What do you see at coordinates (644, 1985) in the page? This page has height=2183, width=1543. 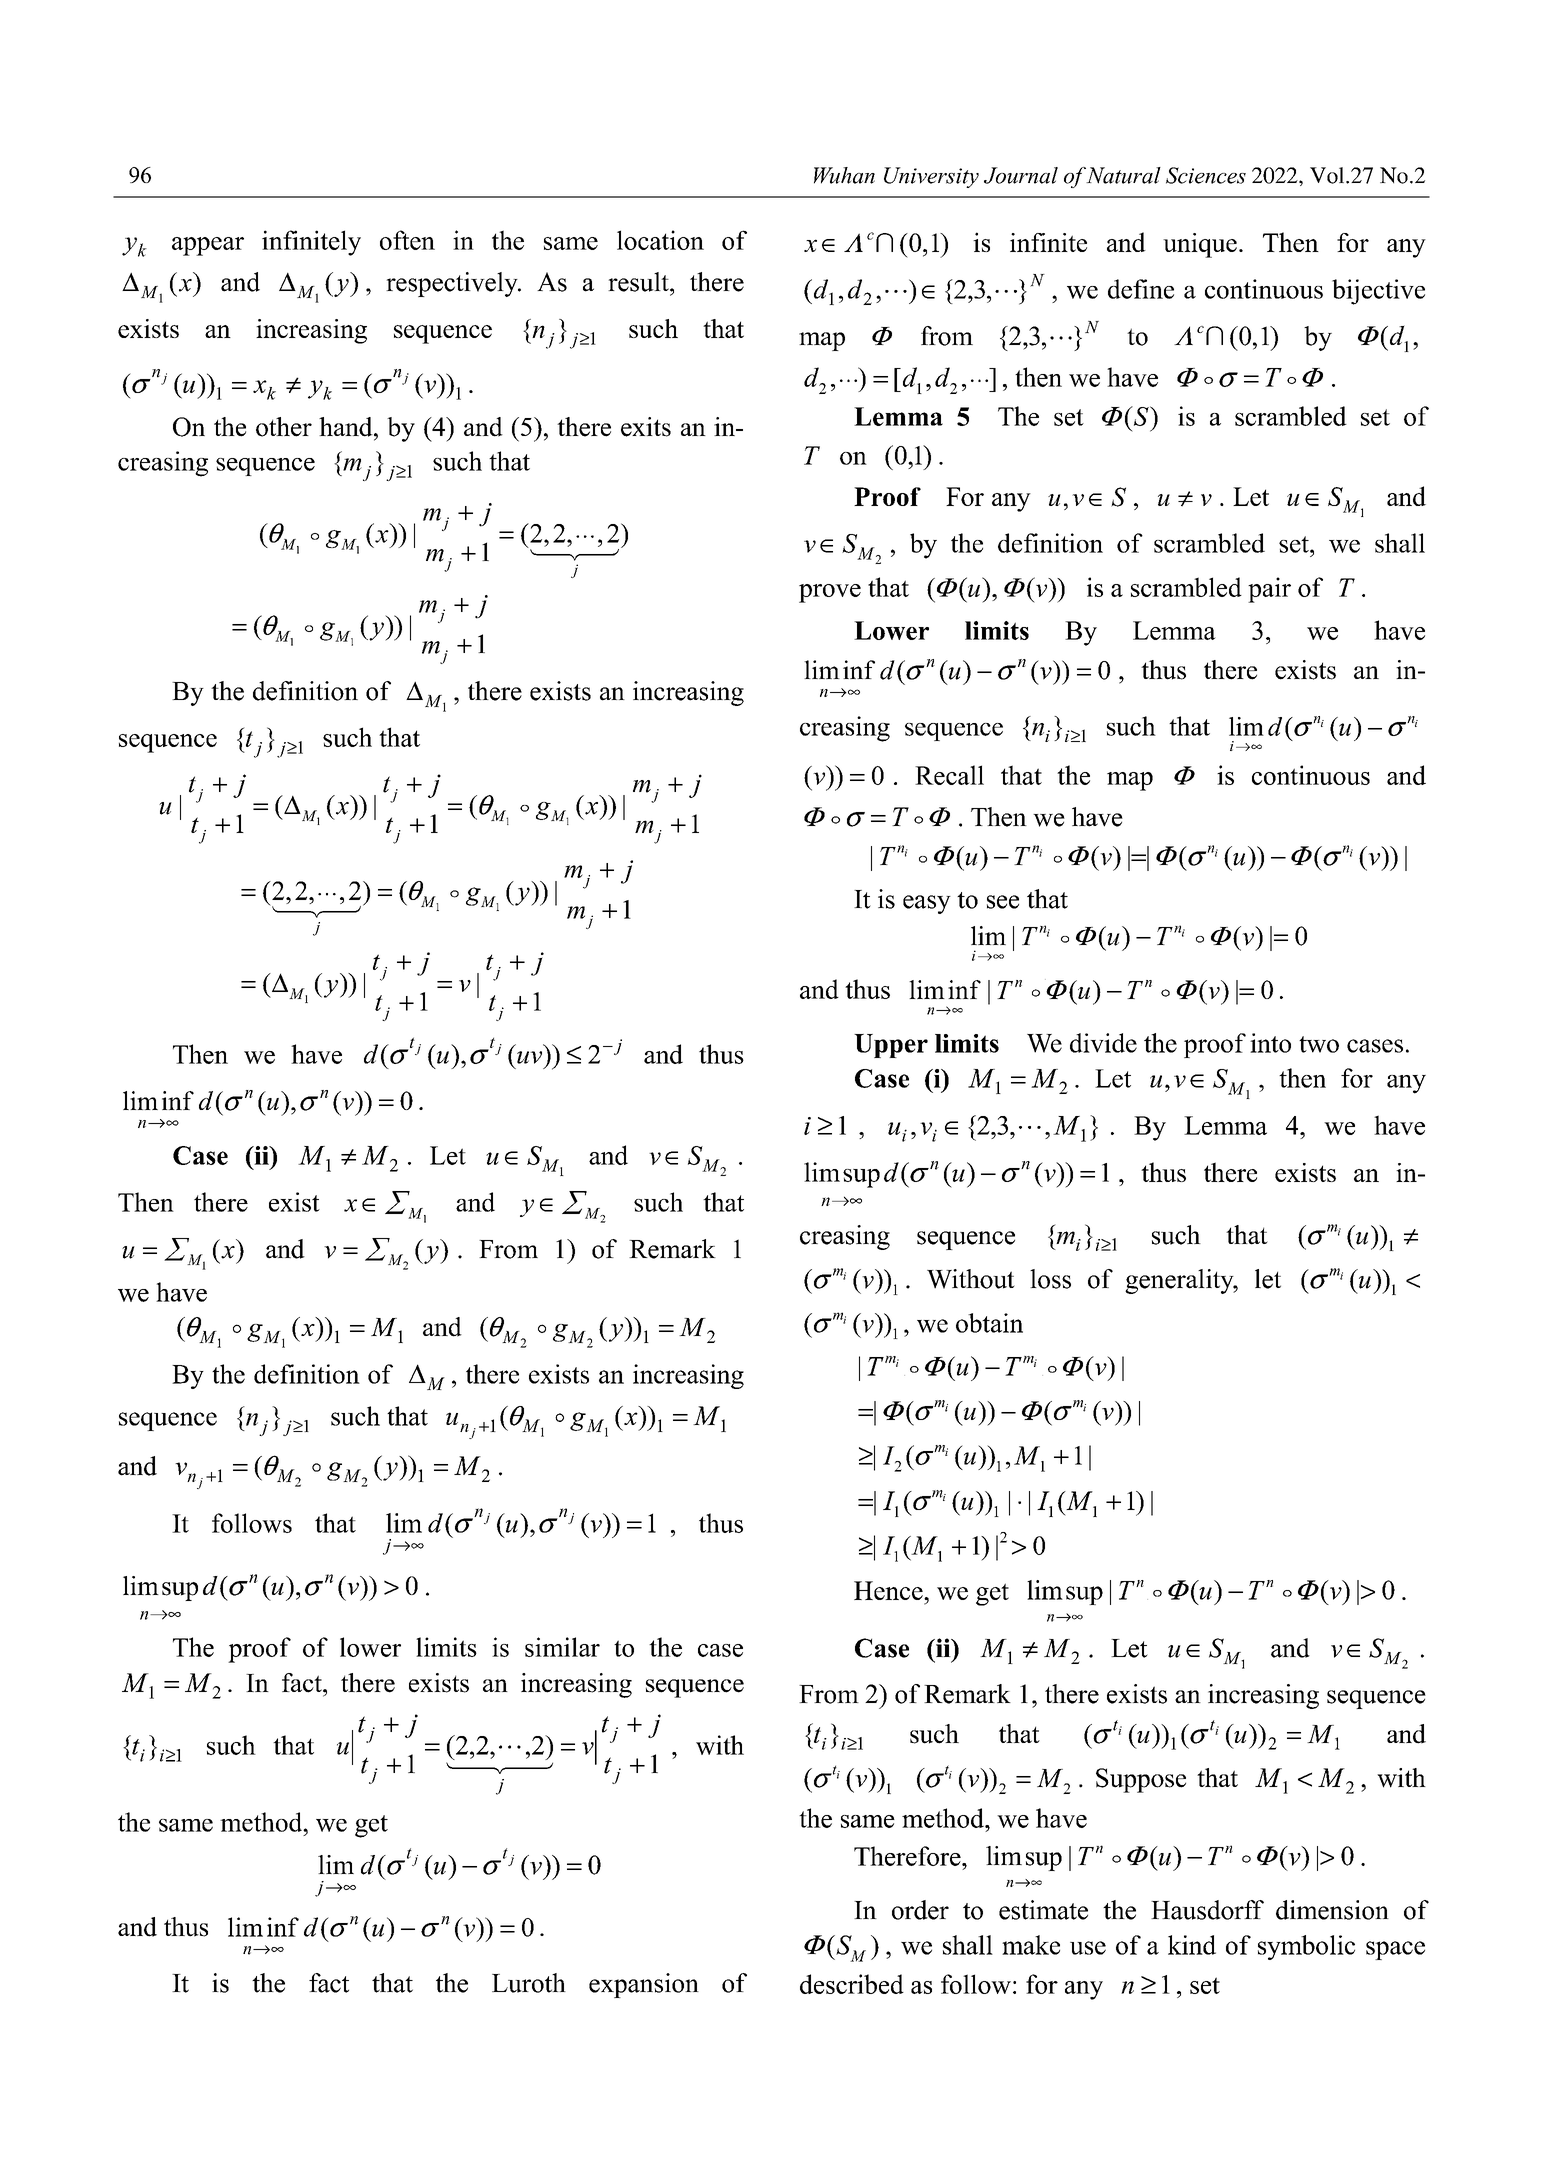 I see `expansion` at bounding box center [644, 1985].
